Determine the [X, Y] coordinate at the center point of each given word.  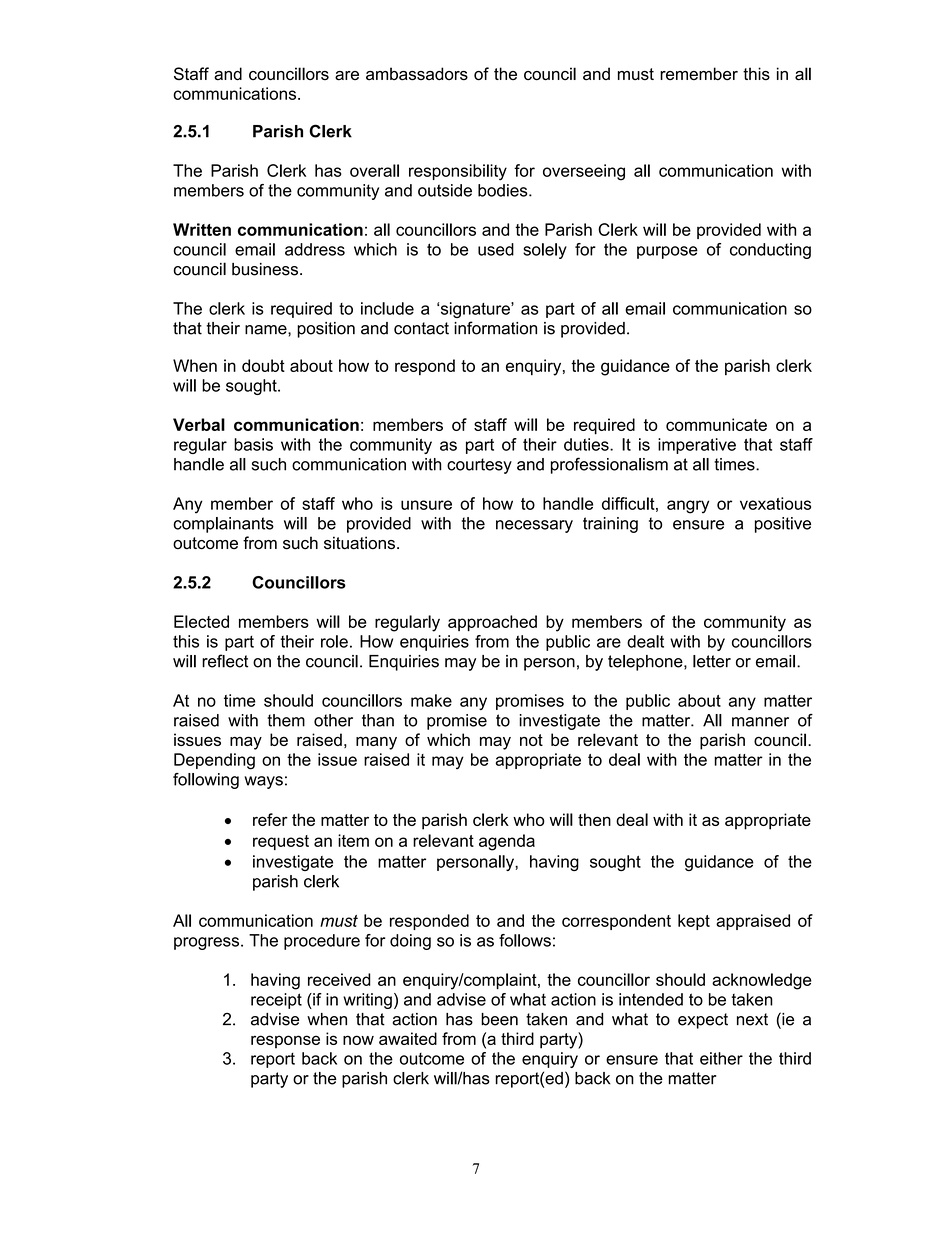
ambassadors [417, 74]
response [285, 1042]
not [531, 740]
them [286, 720]
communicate [716, 424]
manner [760, 722]
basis [253, 444]
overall [374, 170]
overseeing [584, 172]
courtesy [479, 466]
